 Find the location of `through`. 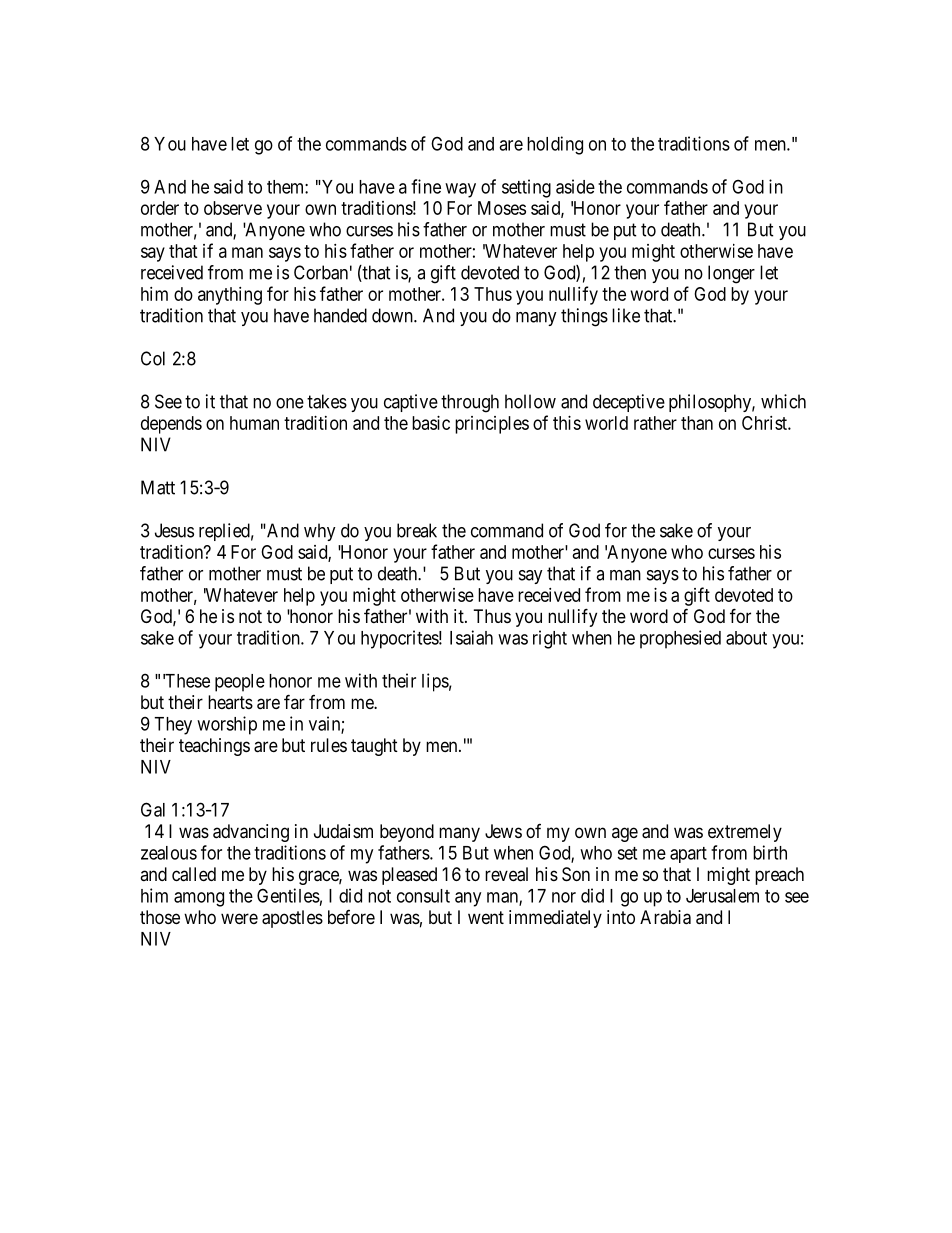

through is located at coordinates (470, 403).
